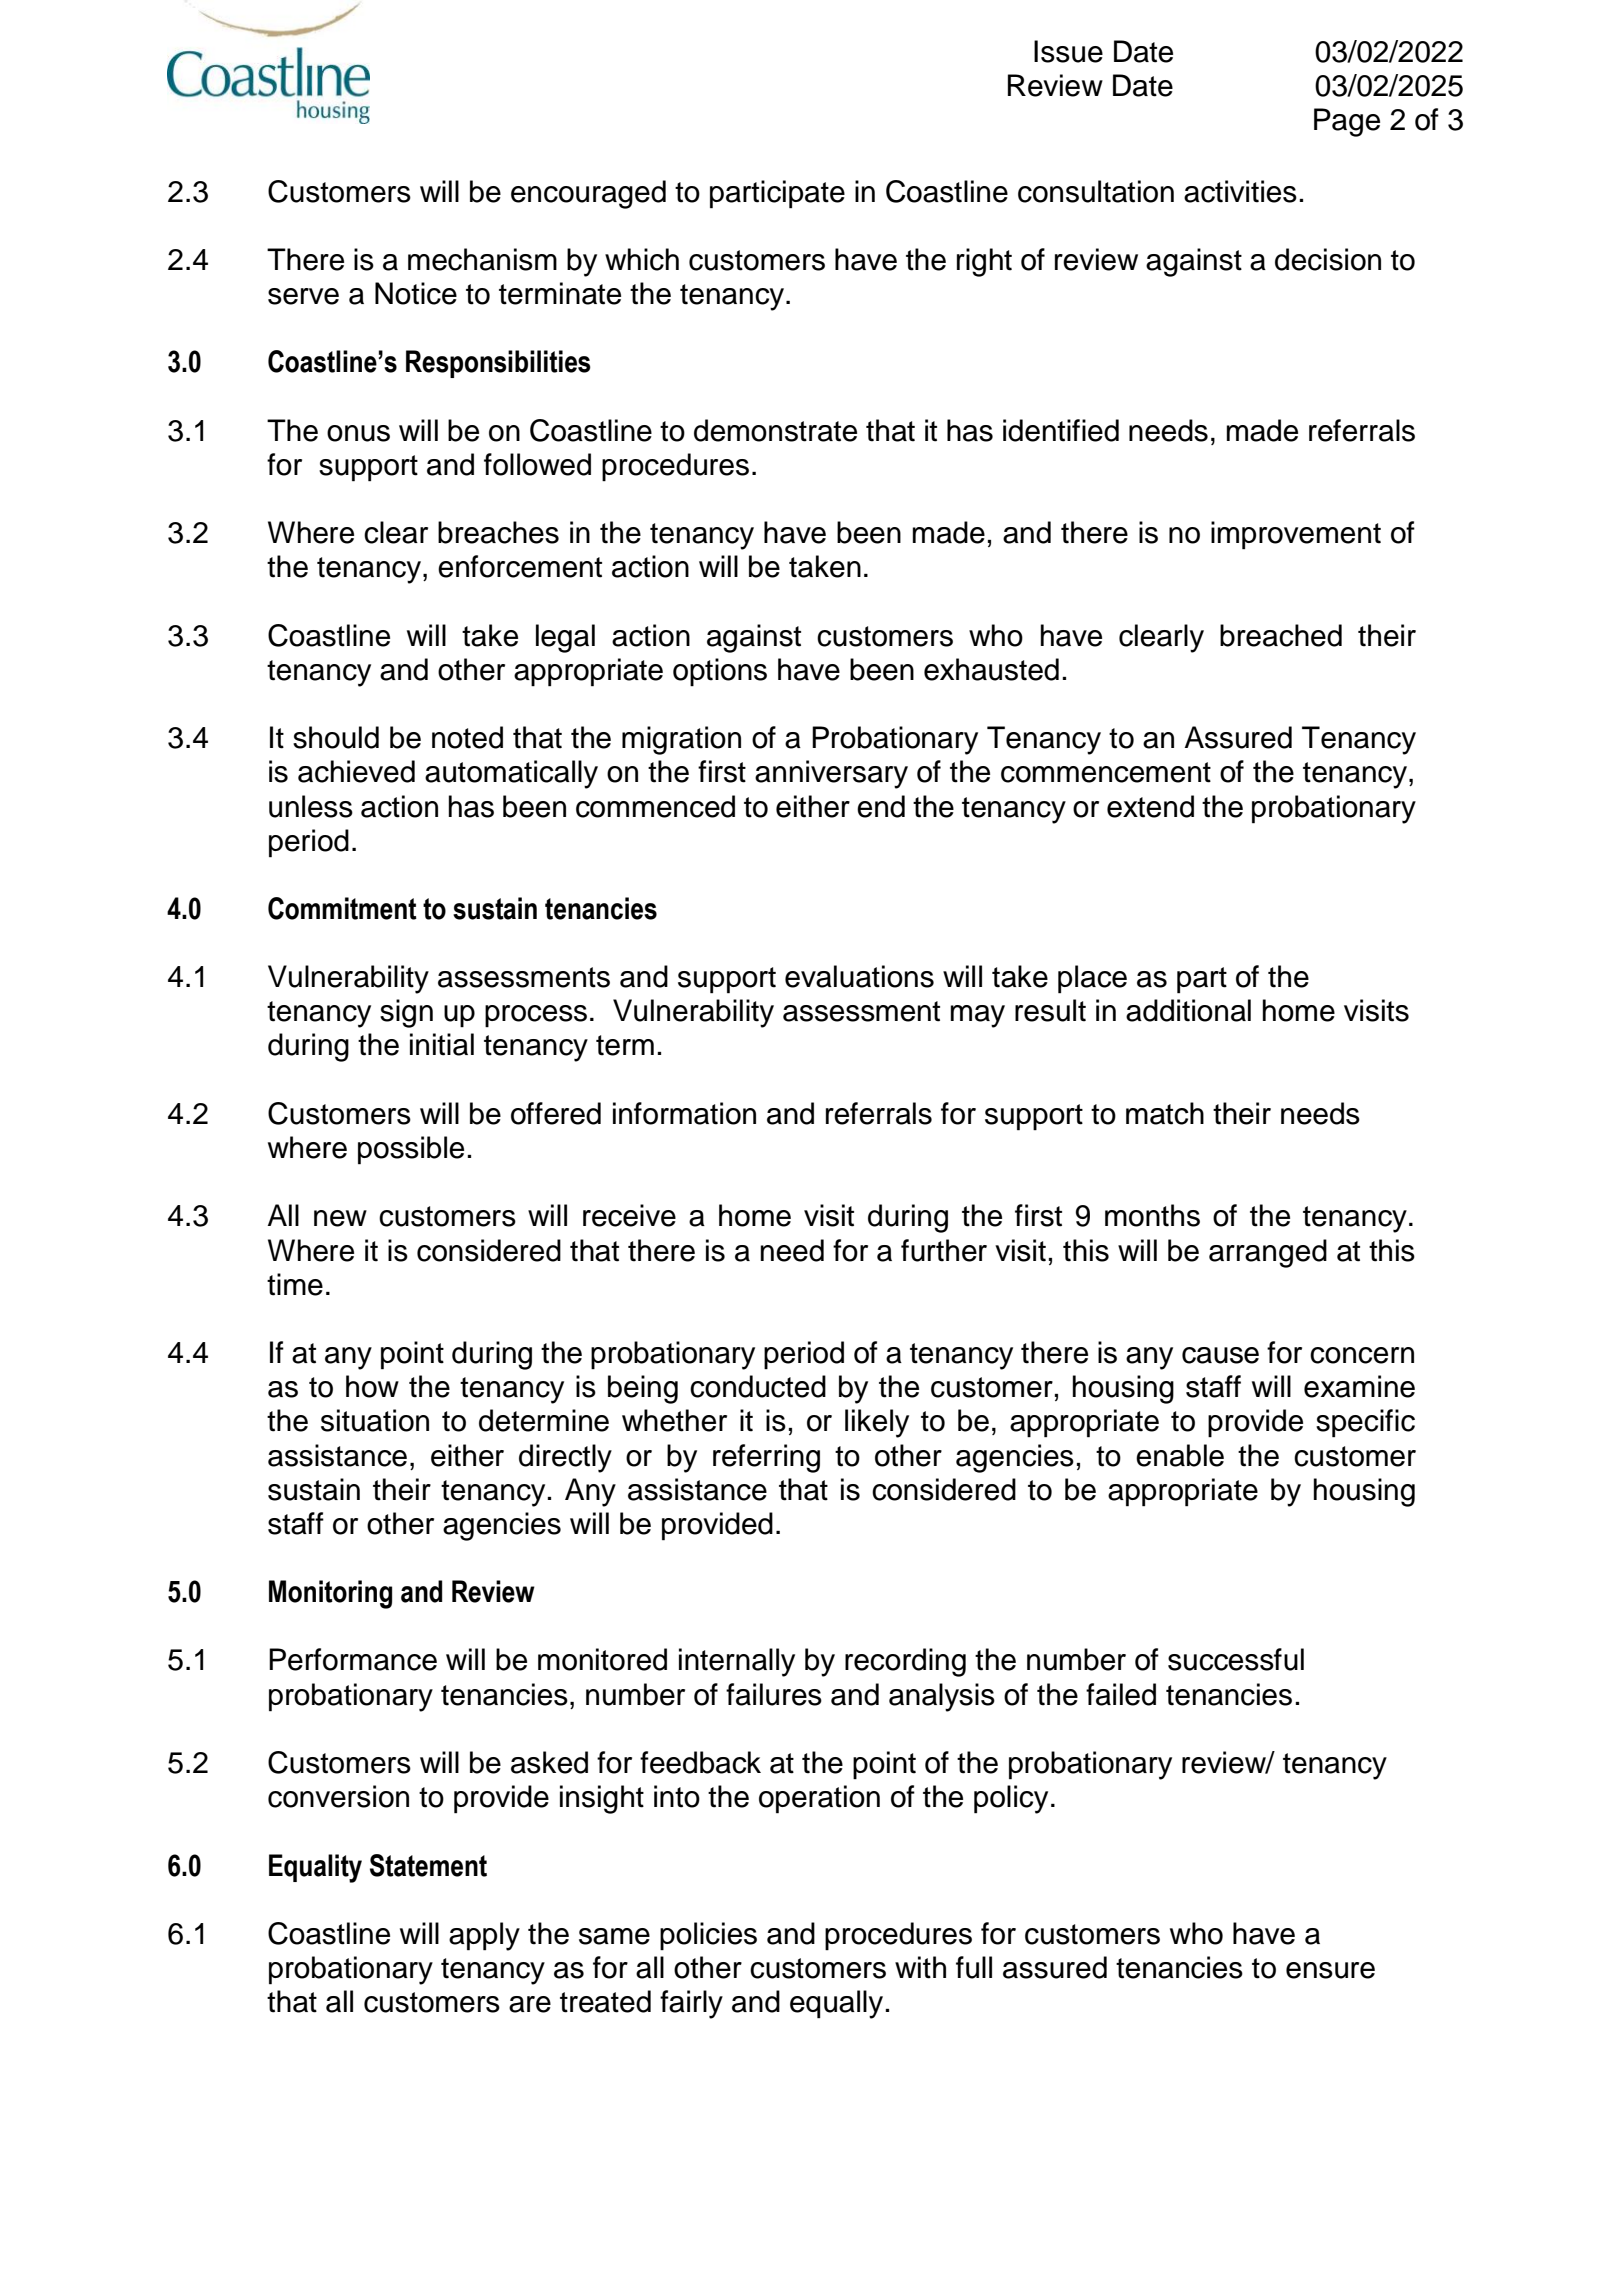  I want to click on noted, so click(467, 737).
